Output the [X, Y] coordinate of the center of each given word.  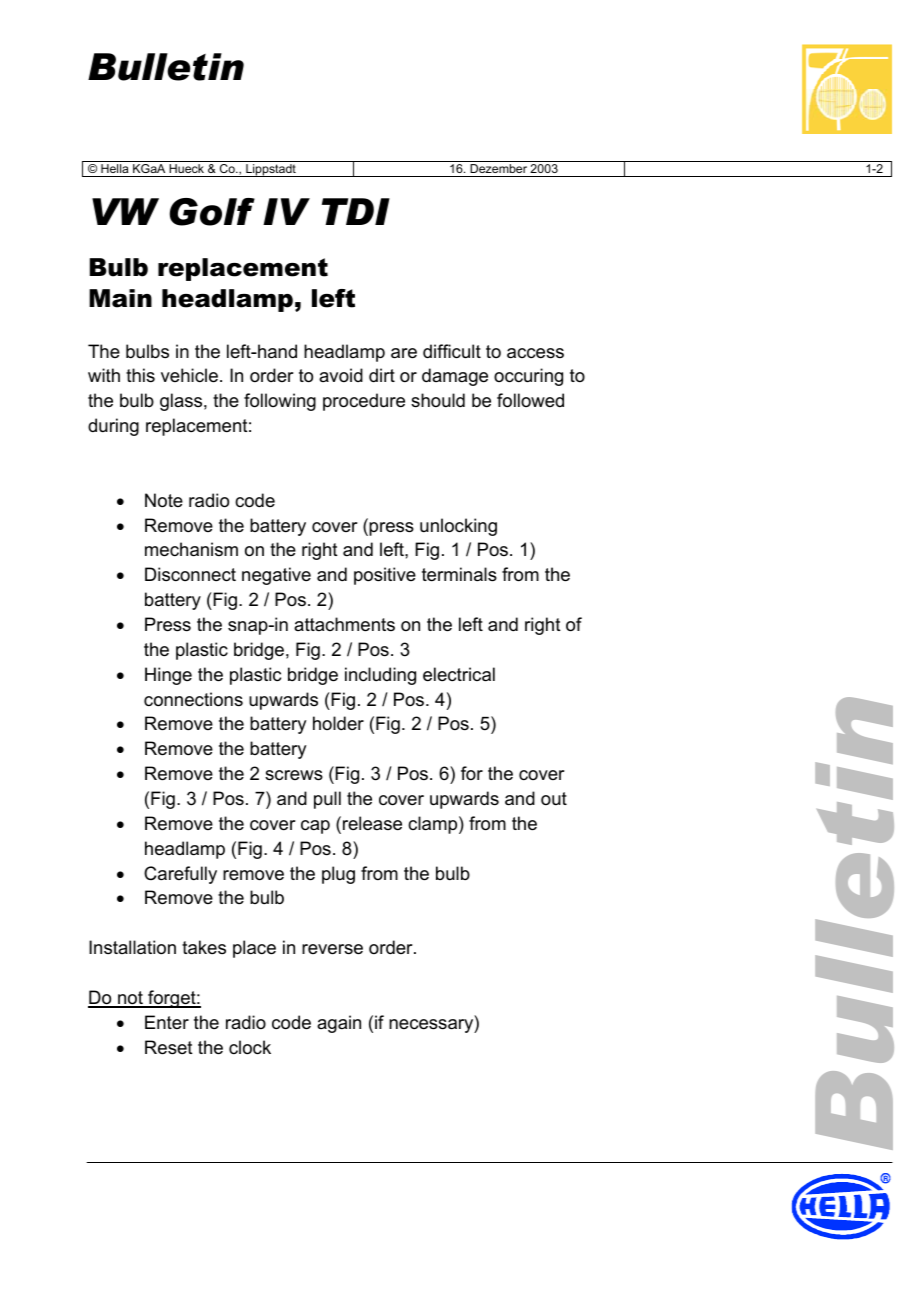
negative [276, 576]
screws [294, 775]
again [339, 1024]
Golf [212, 212]
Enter [167, 1022]
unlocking [458, 527]
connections [193, 699]
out [554, 798]
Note [164, 500]
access [535, 353]
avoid [341, 375]
